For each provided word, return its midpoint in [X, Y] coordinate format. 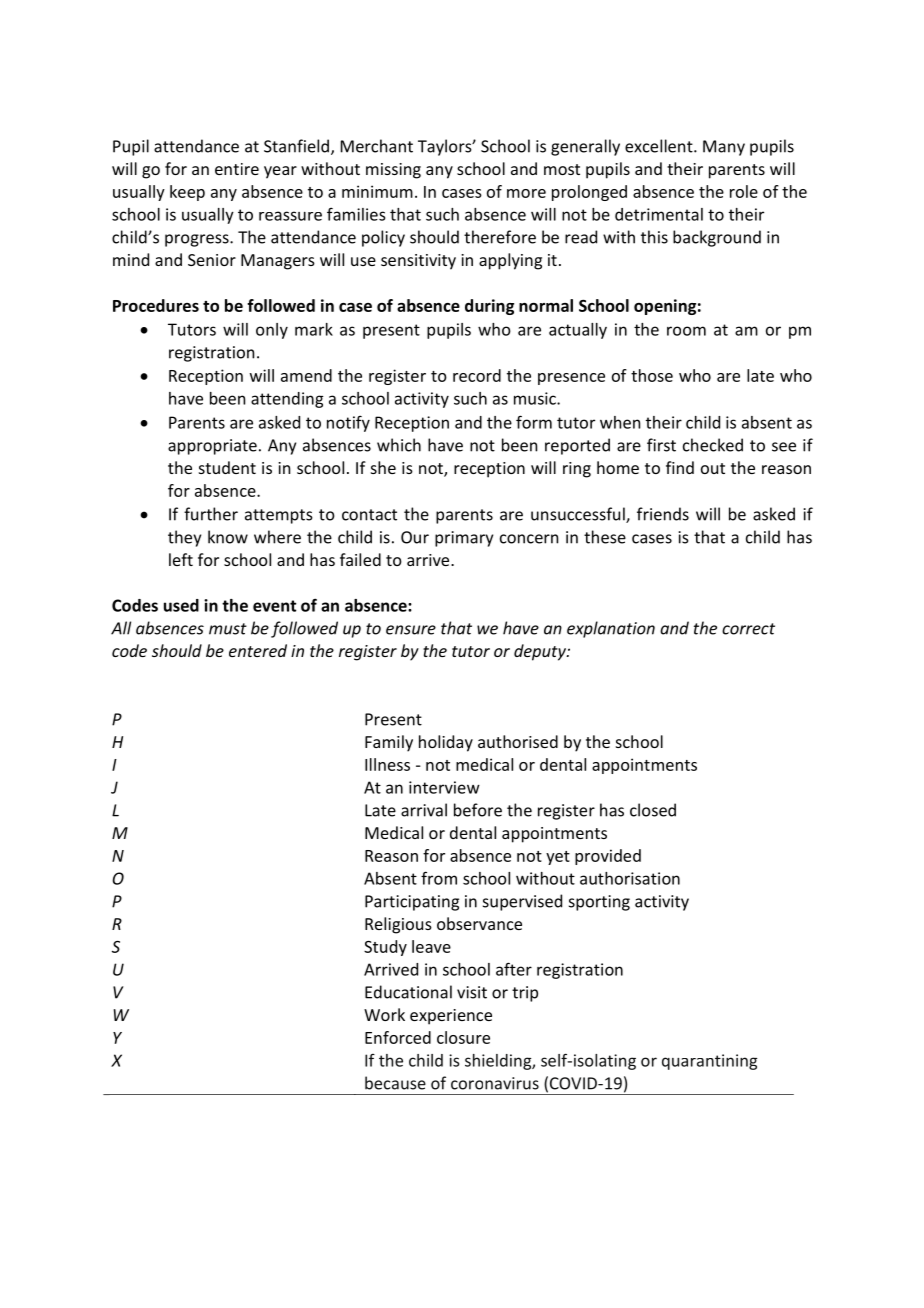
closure [463, 1037]
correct [748, 629]
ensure [411, 630]
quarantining [709, 1062]
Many [724, 148]
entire [237, 169]
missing [393, 171]
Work [384, 1014]
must [228, 629]
